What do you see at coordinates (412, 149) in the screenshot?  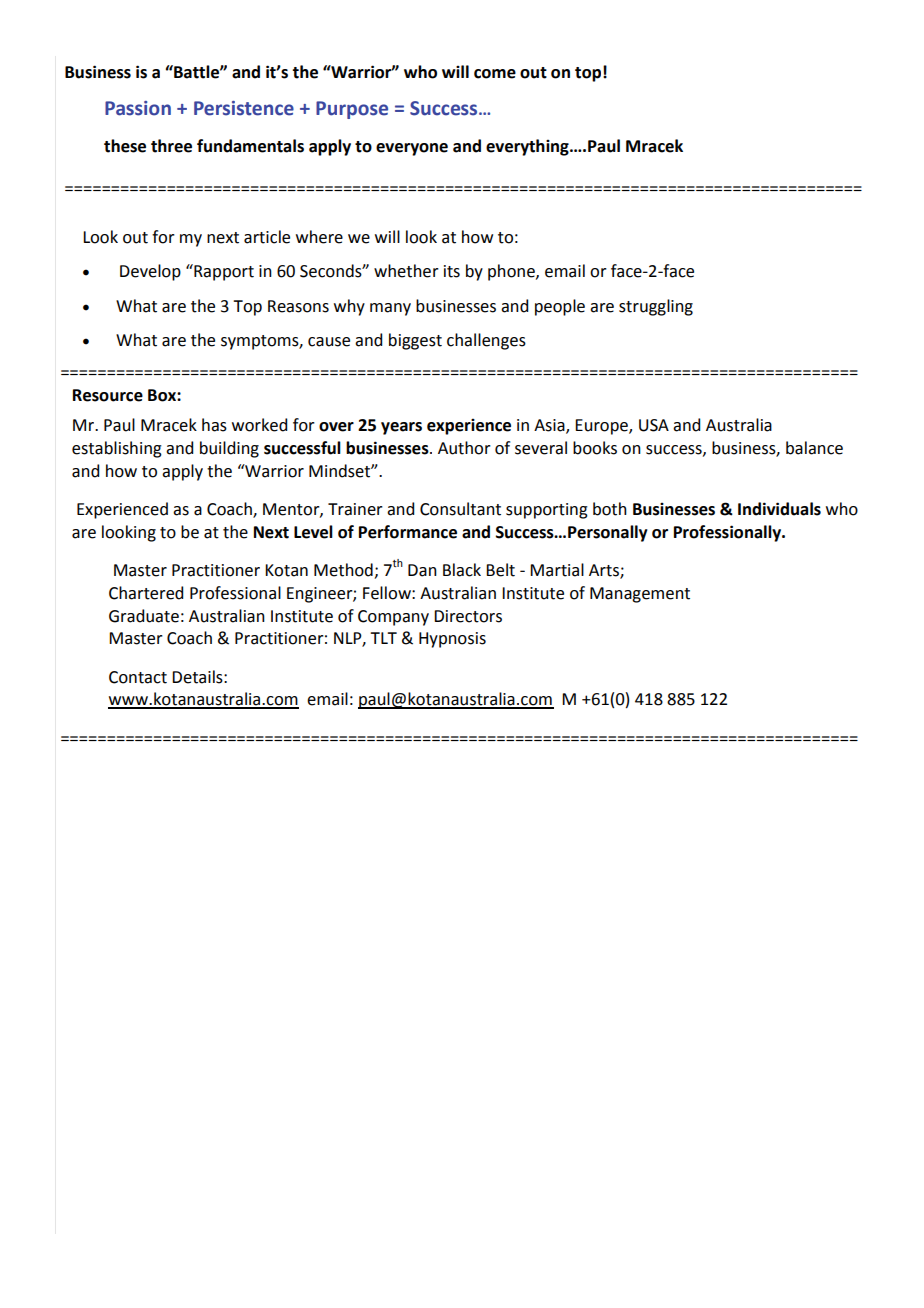 I see `everyone` at bounding box center [412, 149].
